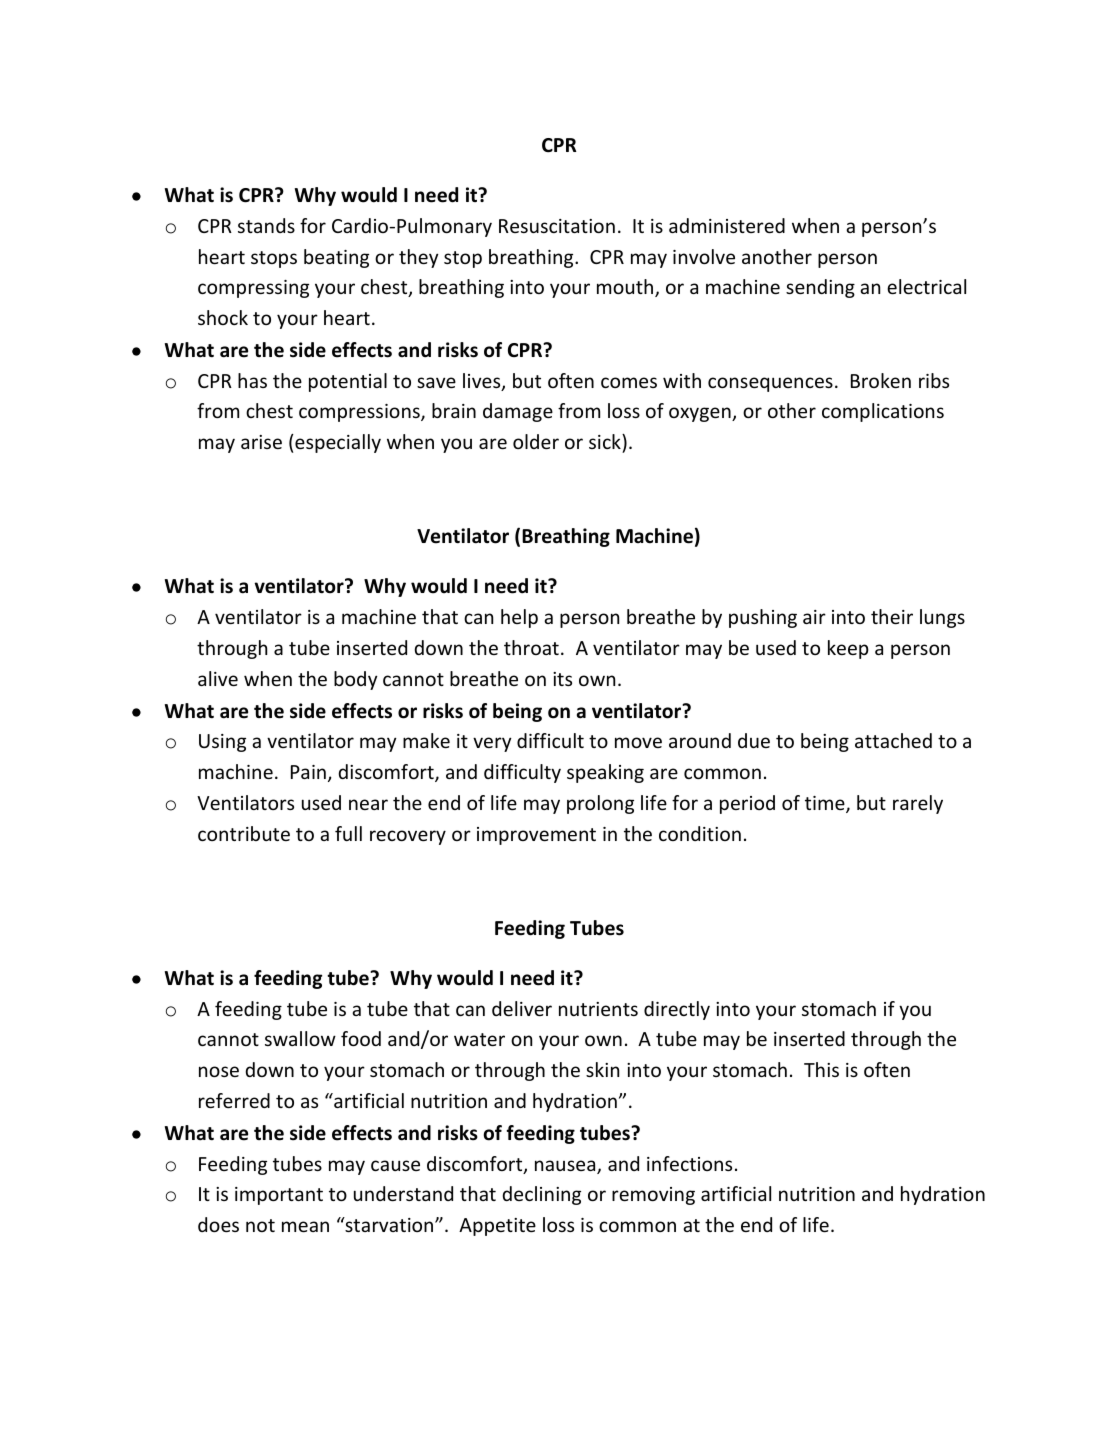 The width and height of the page is (1118, 1446). Describe the element at coordinates (689, 1163) in the page. I see `infections` at that location.
